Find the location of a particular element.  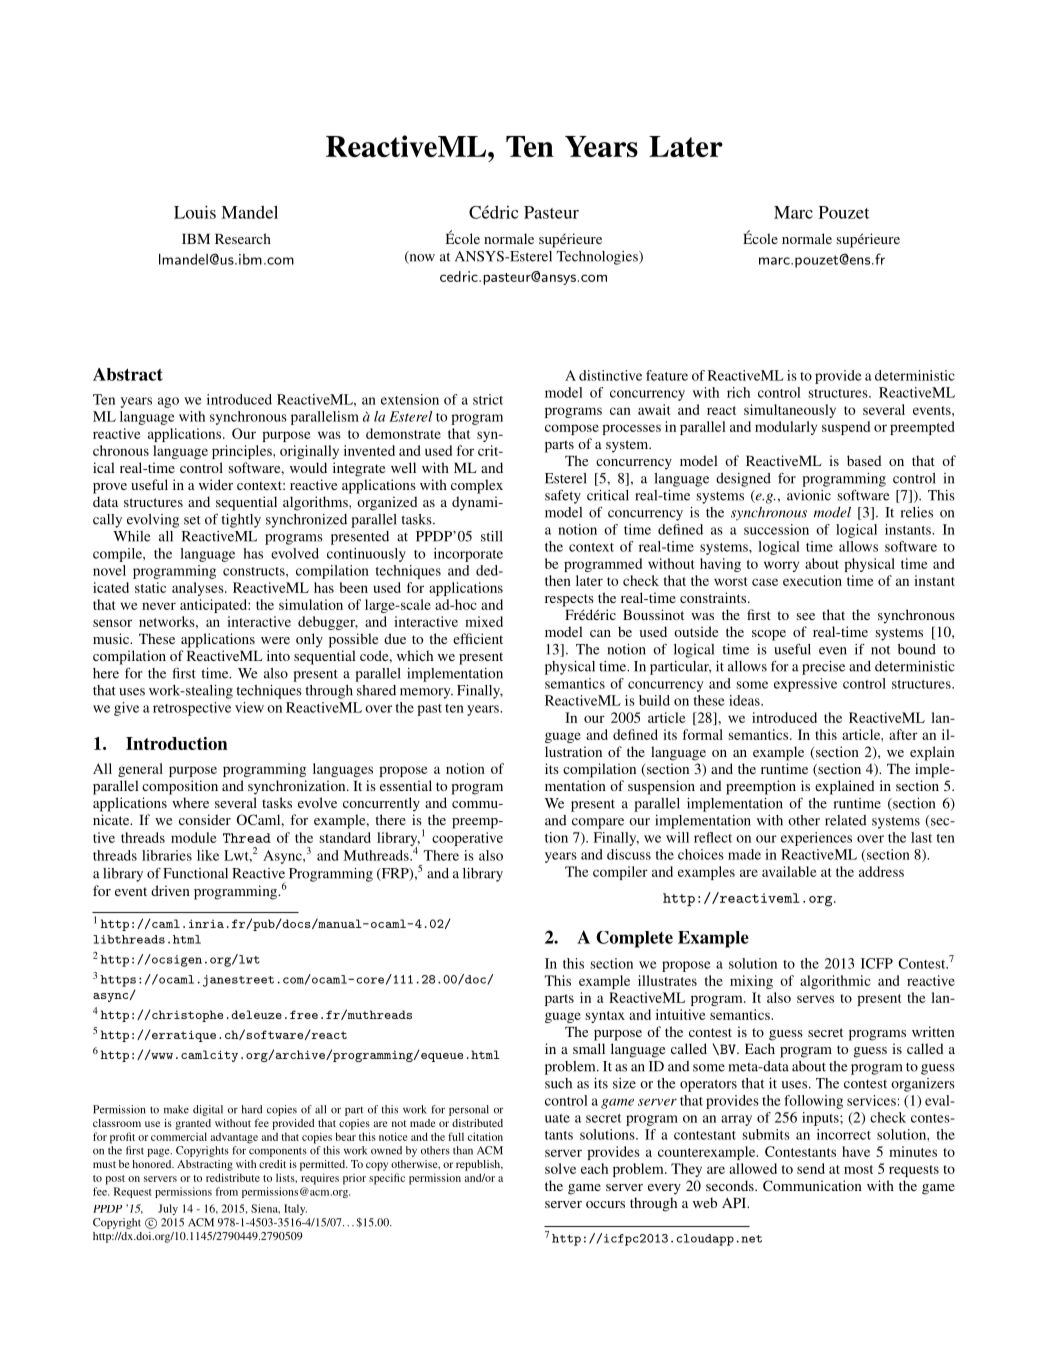

Technologies is located at coordinates (598, 258).
